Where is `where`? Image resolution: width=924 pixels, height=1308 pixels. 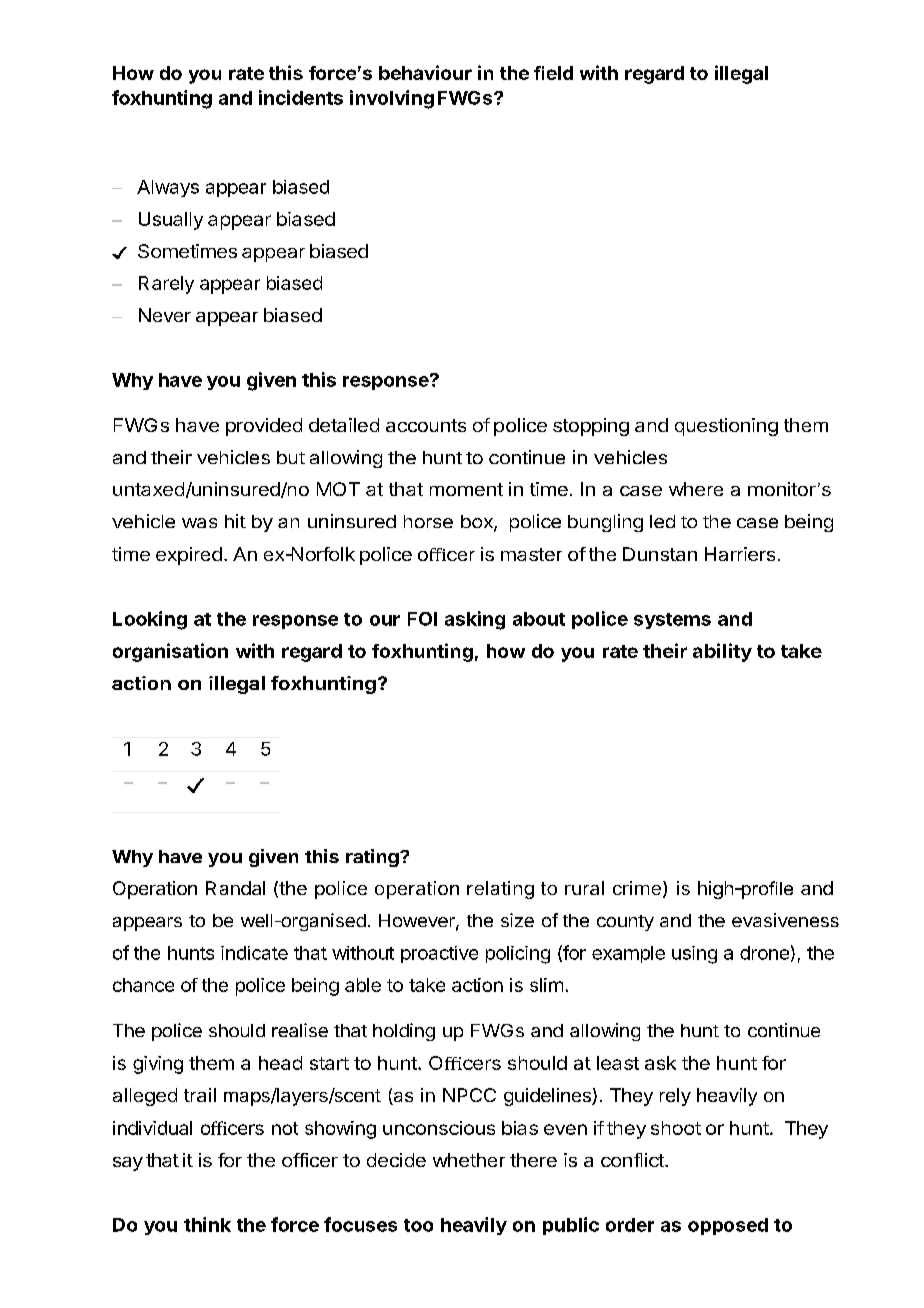
where is located at coordinates (696, 489).
